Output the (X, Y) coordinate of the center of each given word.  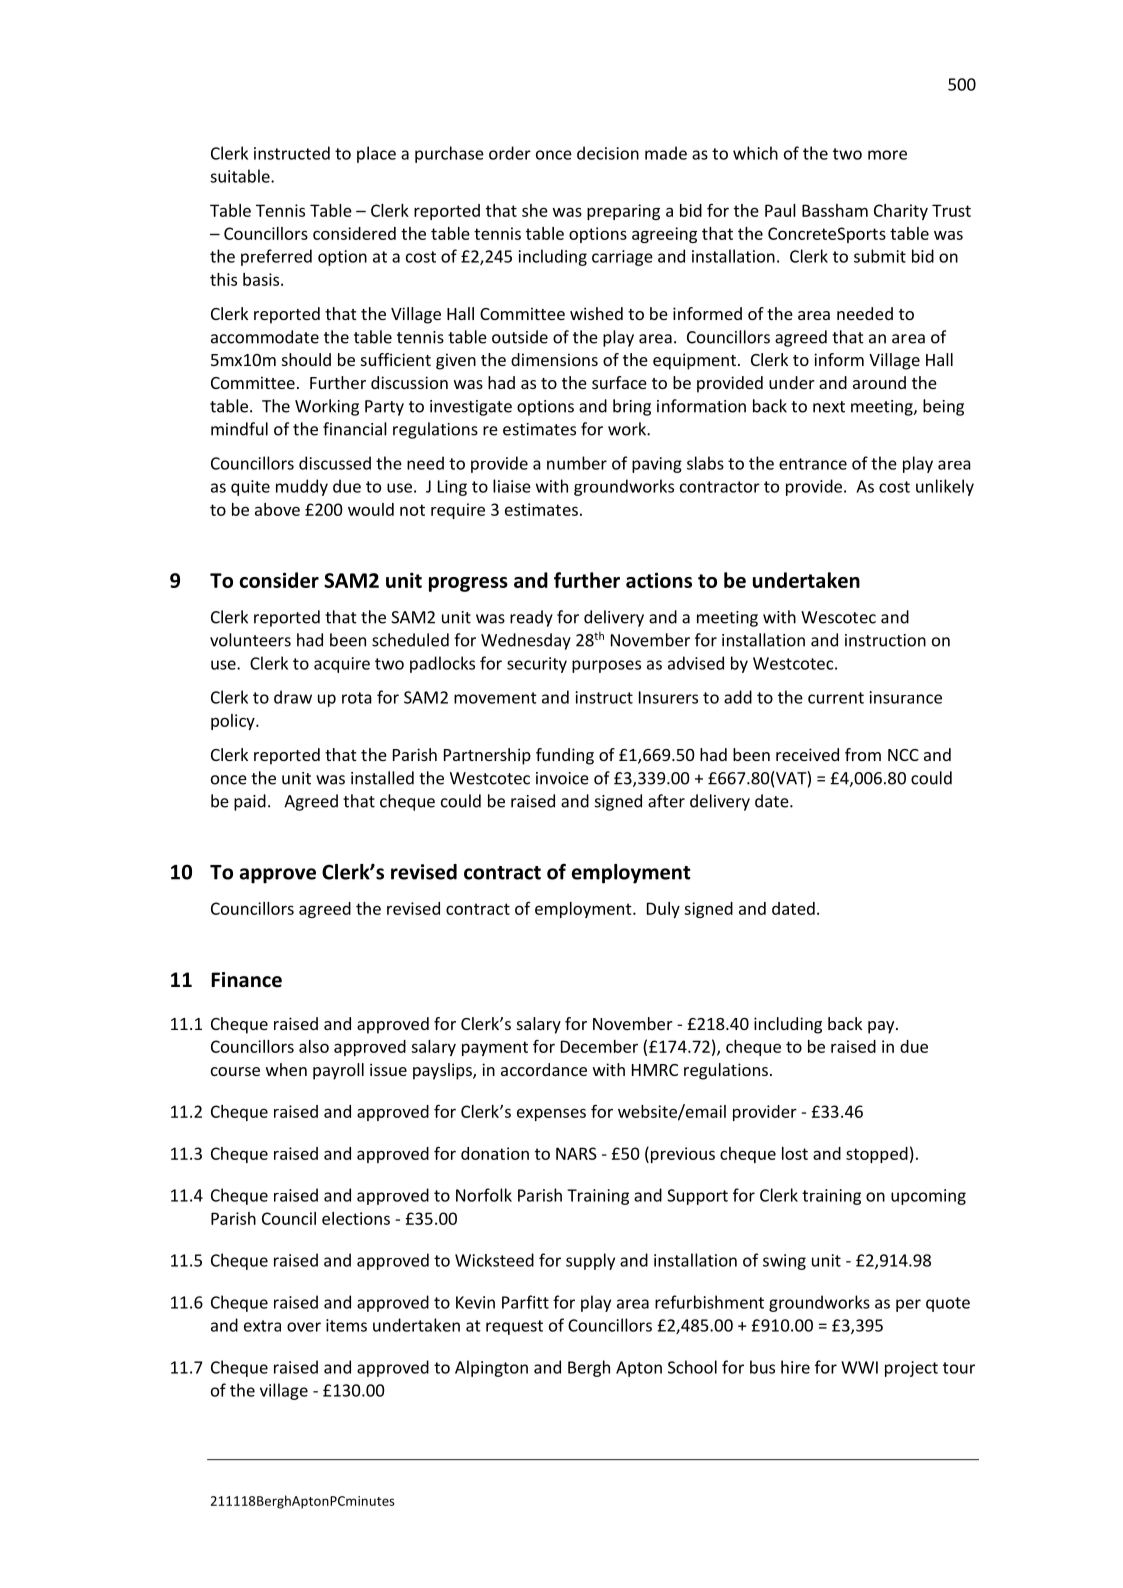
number (577, 463)
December (599, 1046)
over (304, 1327)
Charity (901, 212)
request (514, 1327)
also (314, 1046)
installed (382, 778)
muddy (302, 487)
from (863, 754)
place (376, 154)
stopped (877, 1155)
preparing (623, 212)
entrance (813, 464)
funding (565, 756)
